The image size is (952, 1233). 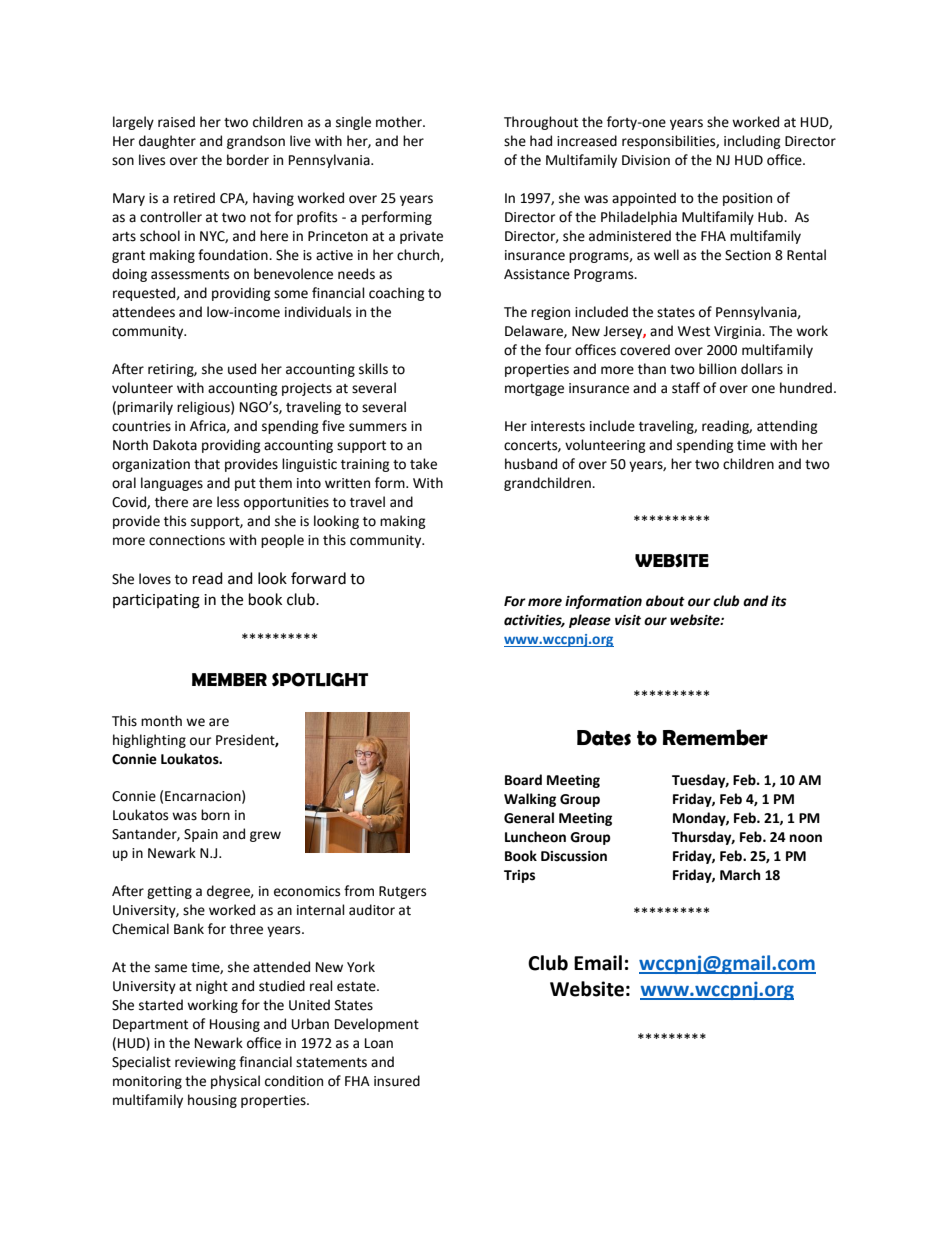 What do you see at coordinates (207, 464) in the image?
I see `that` at bounding box center [207, 464].
